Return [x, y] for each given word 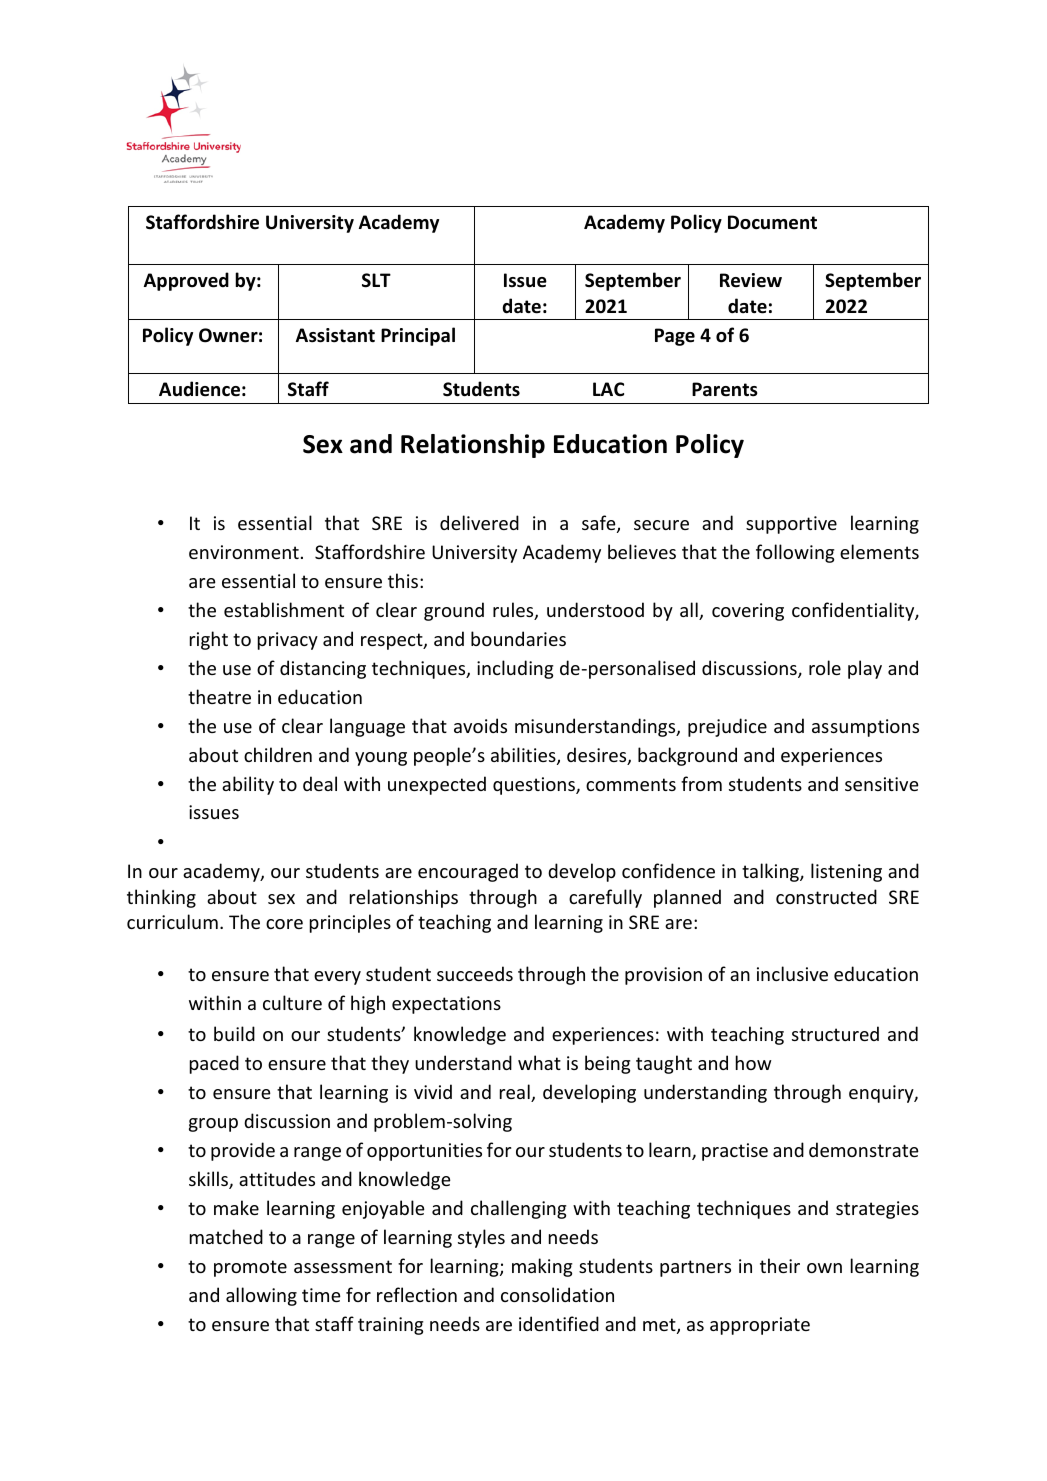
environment [244, 552]
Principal [418, 336]
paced [214, 1064]
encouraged [468, 872]
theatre [219, 696]
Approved [186, 281]
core [284, 924]
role [825, 667]
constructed [826, 896]
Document [772, 222]
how [754, 1062]
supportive [791, 525]
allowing [261, 1296]
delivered [479, 522]
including [515, 669]
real [516, 1093]
